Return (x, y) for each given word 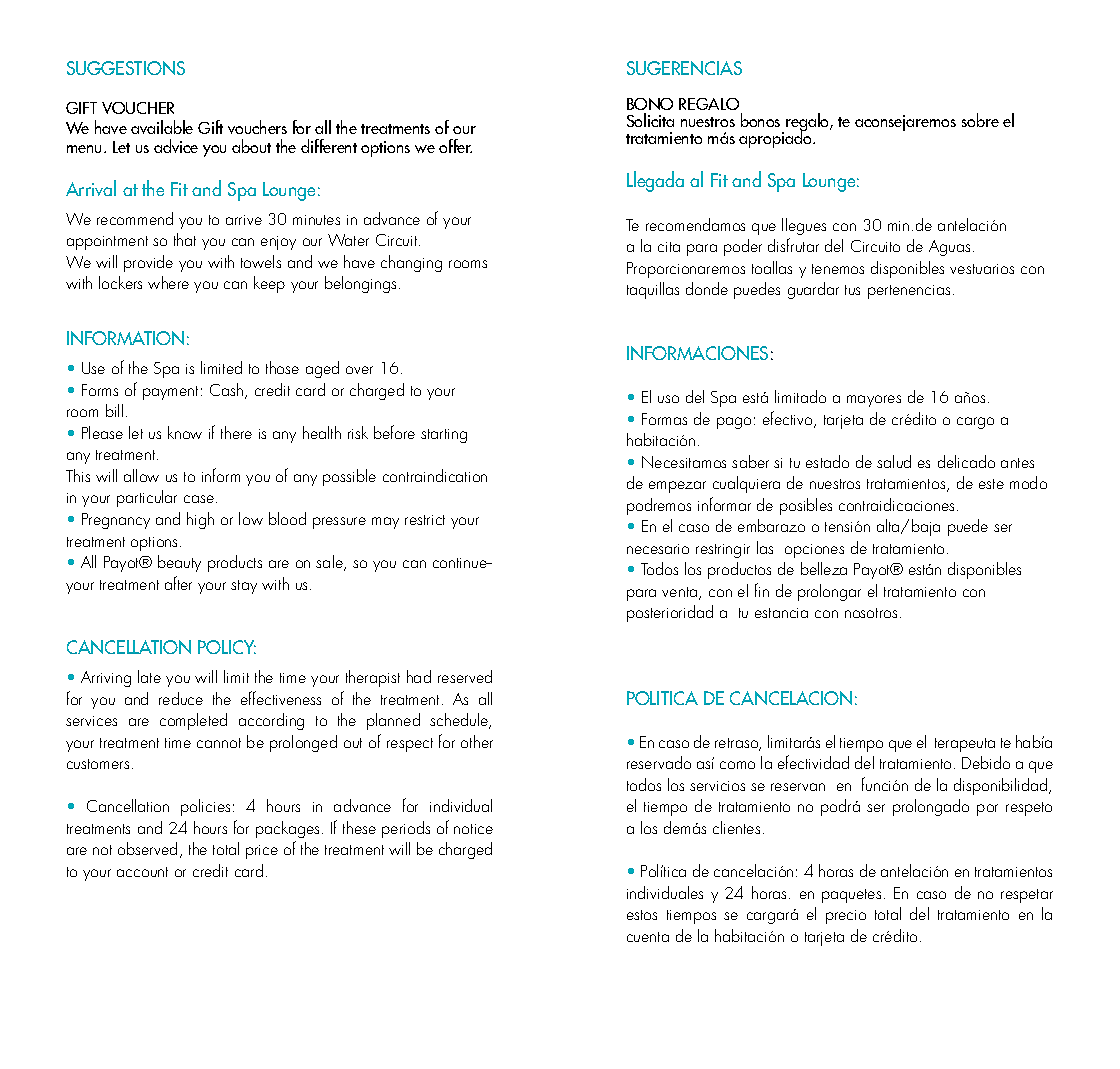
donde (707, 288)
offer (455, 146)
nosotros (871, 613)
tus (852, 290)
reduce (181, 698)
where (168, 282)
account (142, 872)
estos (642, 915)
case (200, 499)
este (991, 484)
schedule (460, 721)
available (162, 127)
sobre (980, 120)
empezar (677, 487)
